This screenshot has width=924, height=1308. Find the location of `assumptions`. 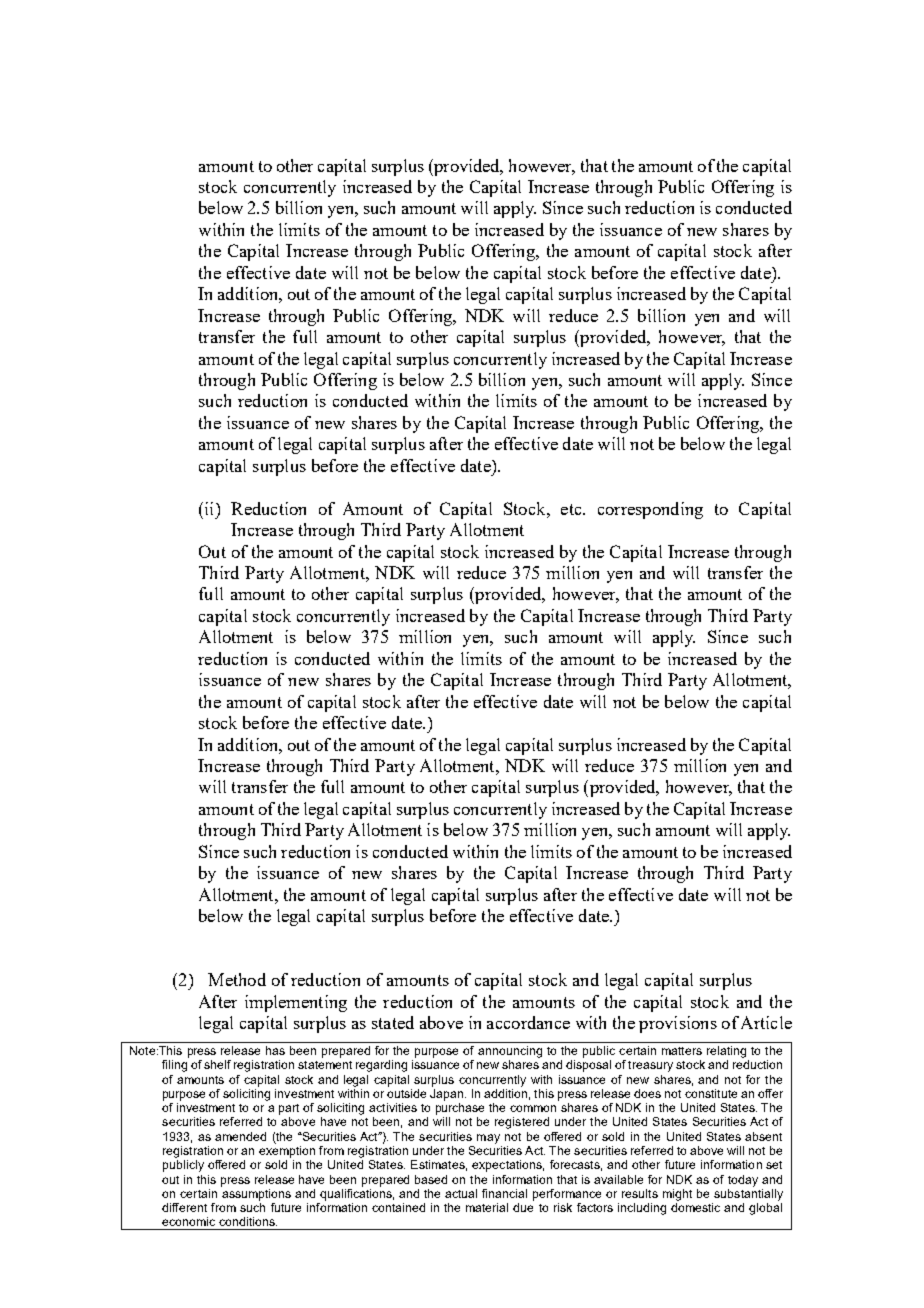

assumptions is located at coordinates (256, 1193).
